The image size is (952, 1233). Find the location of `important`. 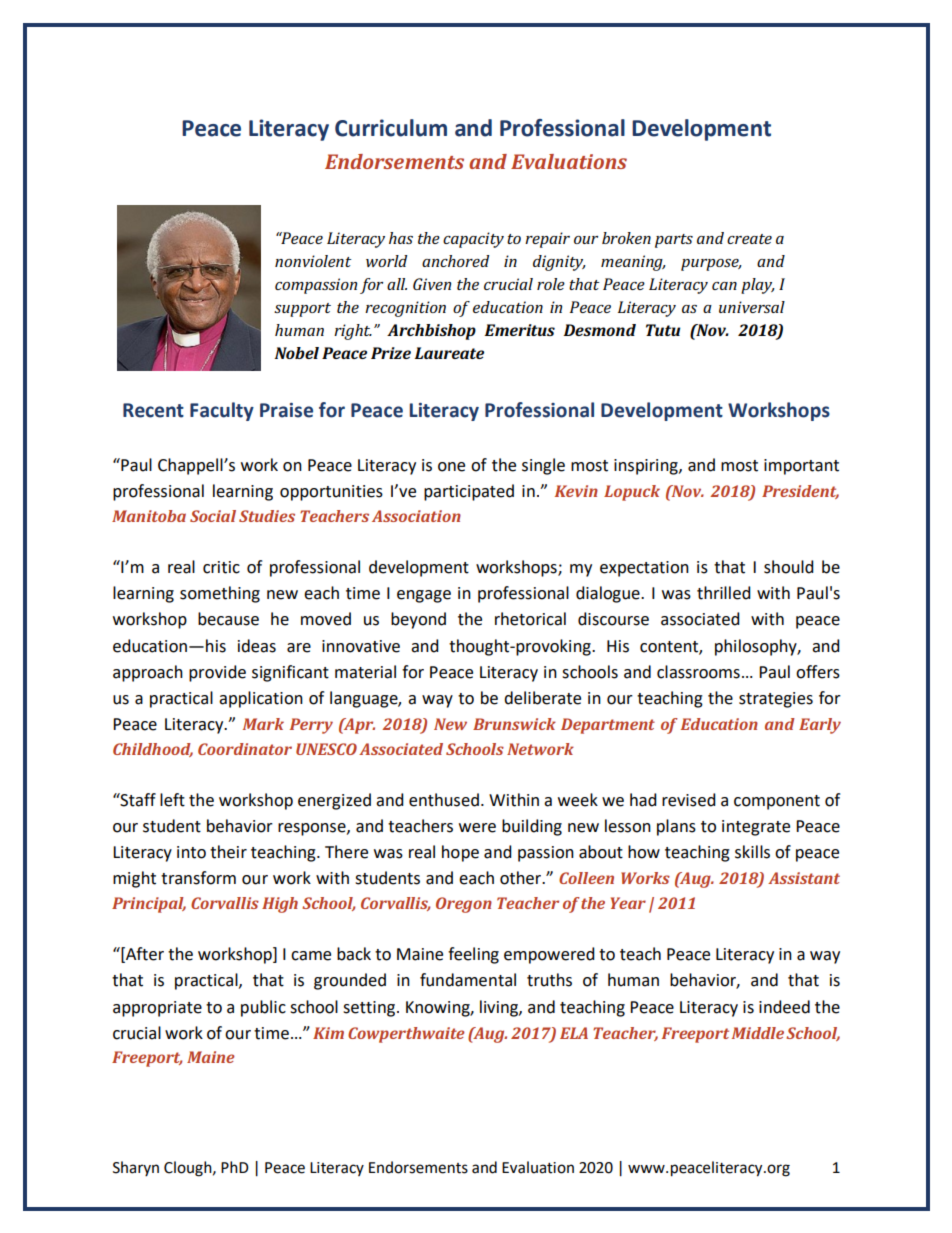

important is located at coordinates (801, 467).
